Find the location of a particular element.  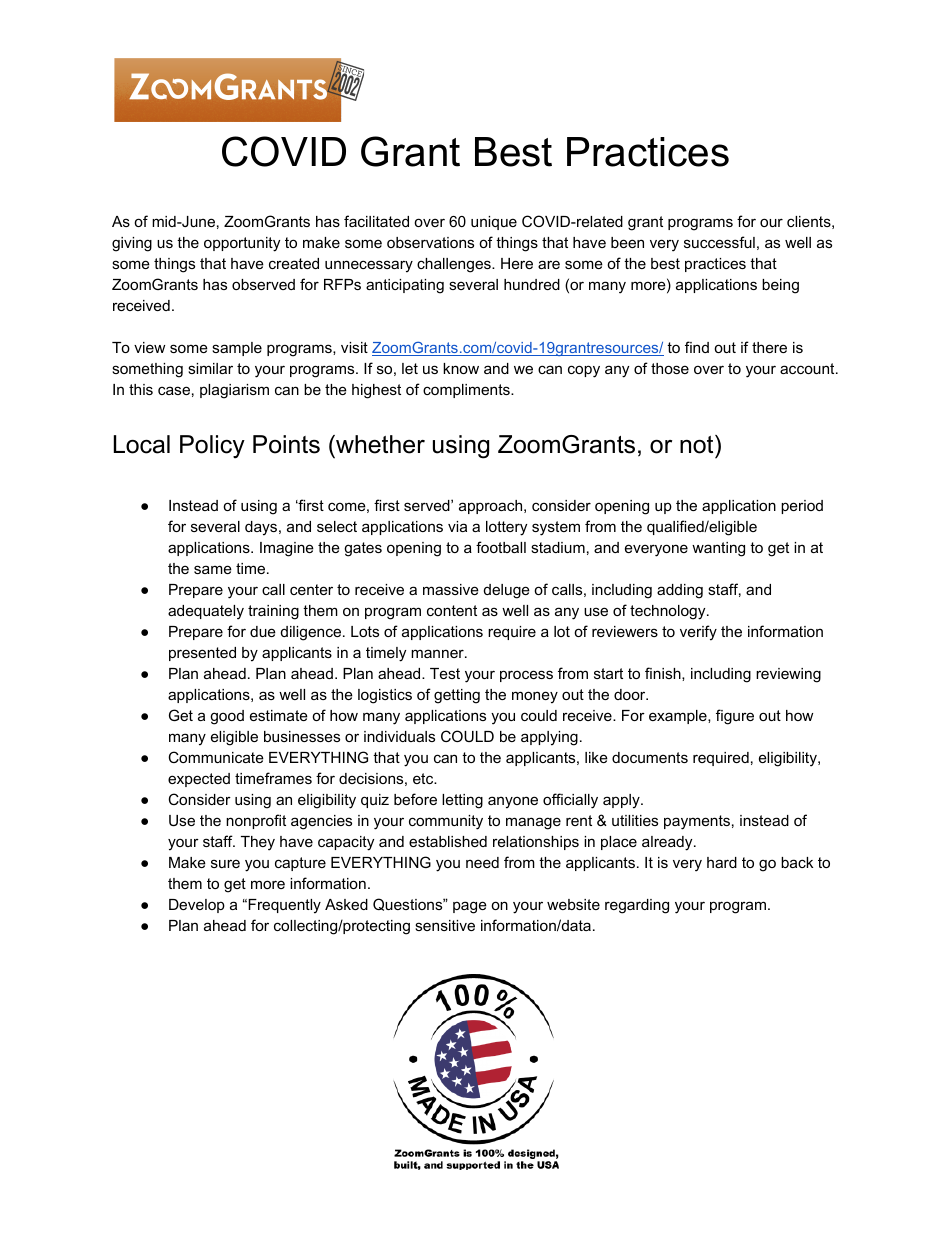

successful is located at coordinates (719, 242).
